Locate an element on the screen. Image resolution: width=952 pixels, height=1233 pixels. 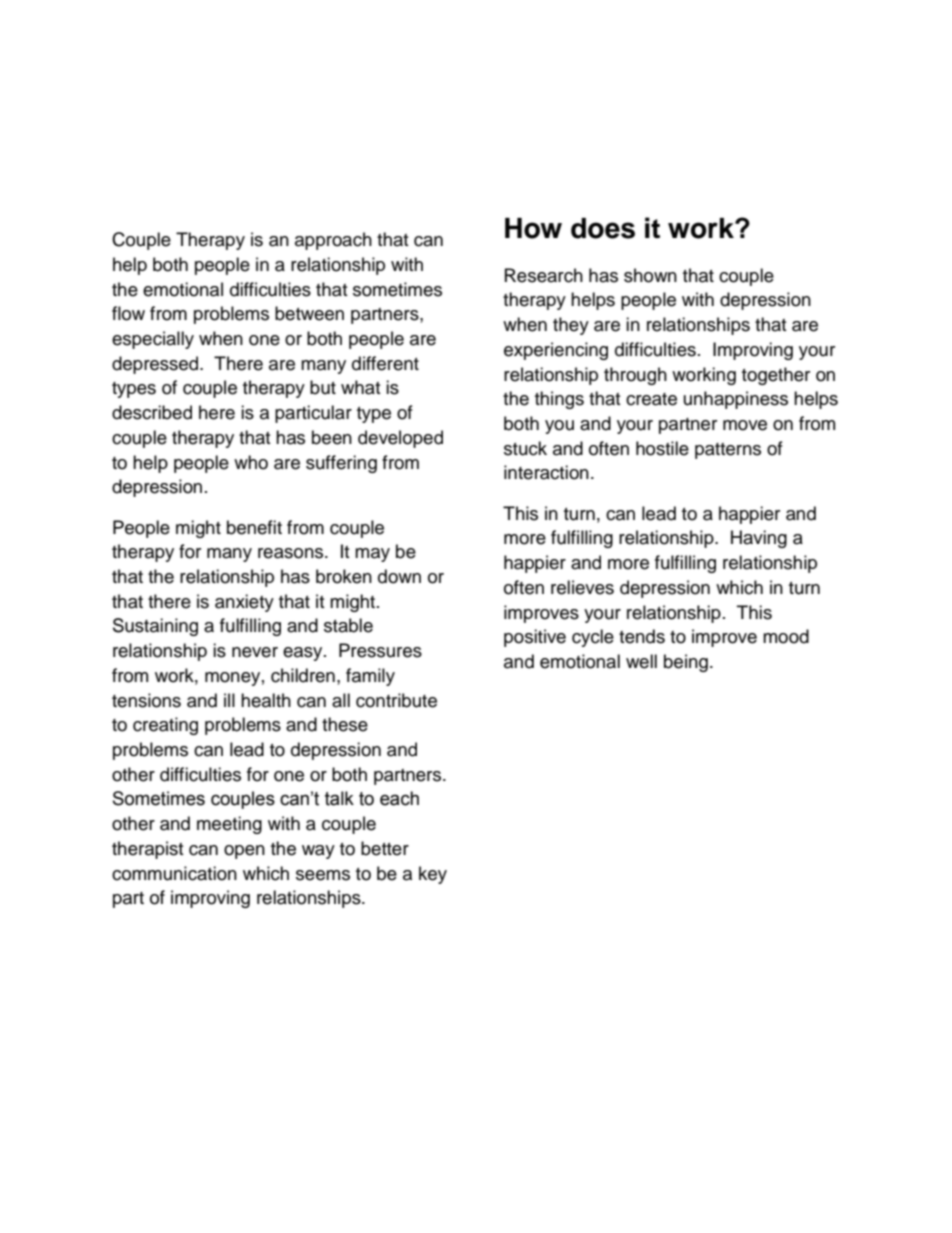
shown is located at coordinates (650, 275).
